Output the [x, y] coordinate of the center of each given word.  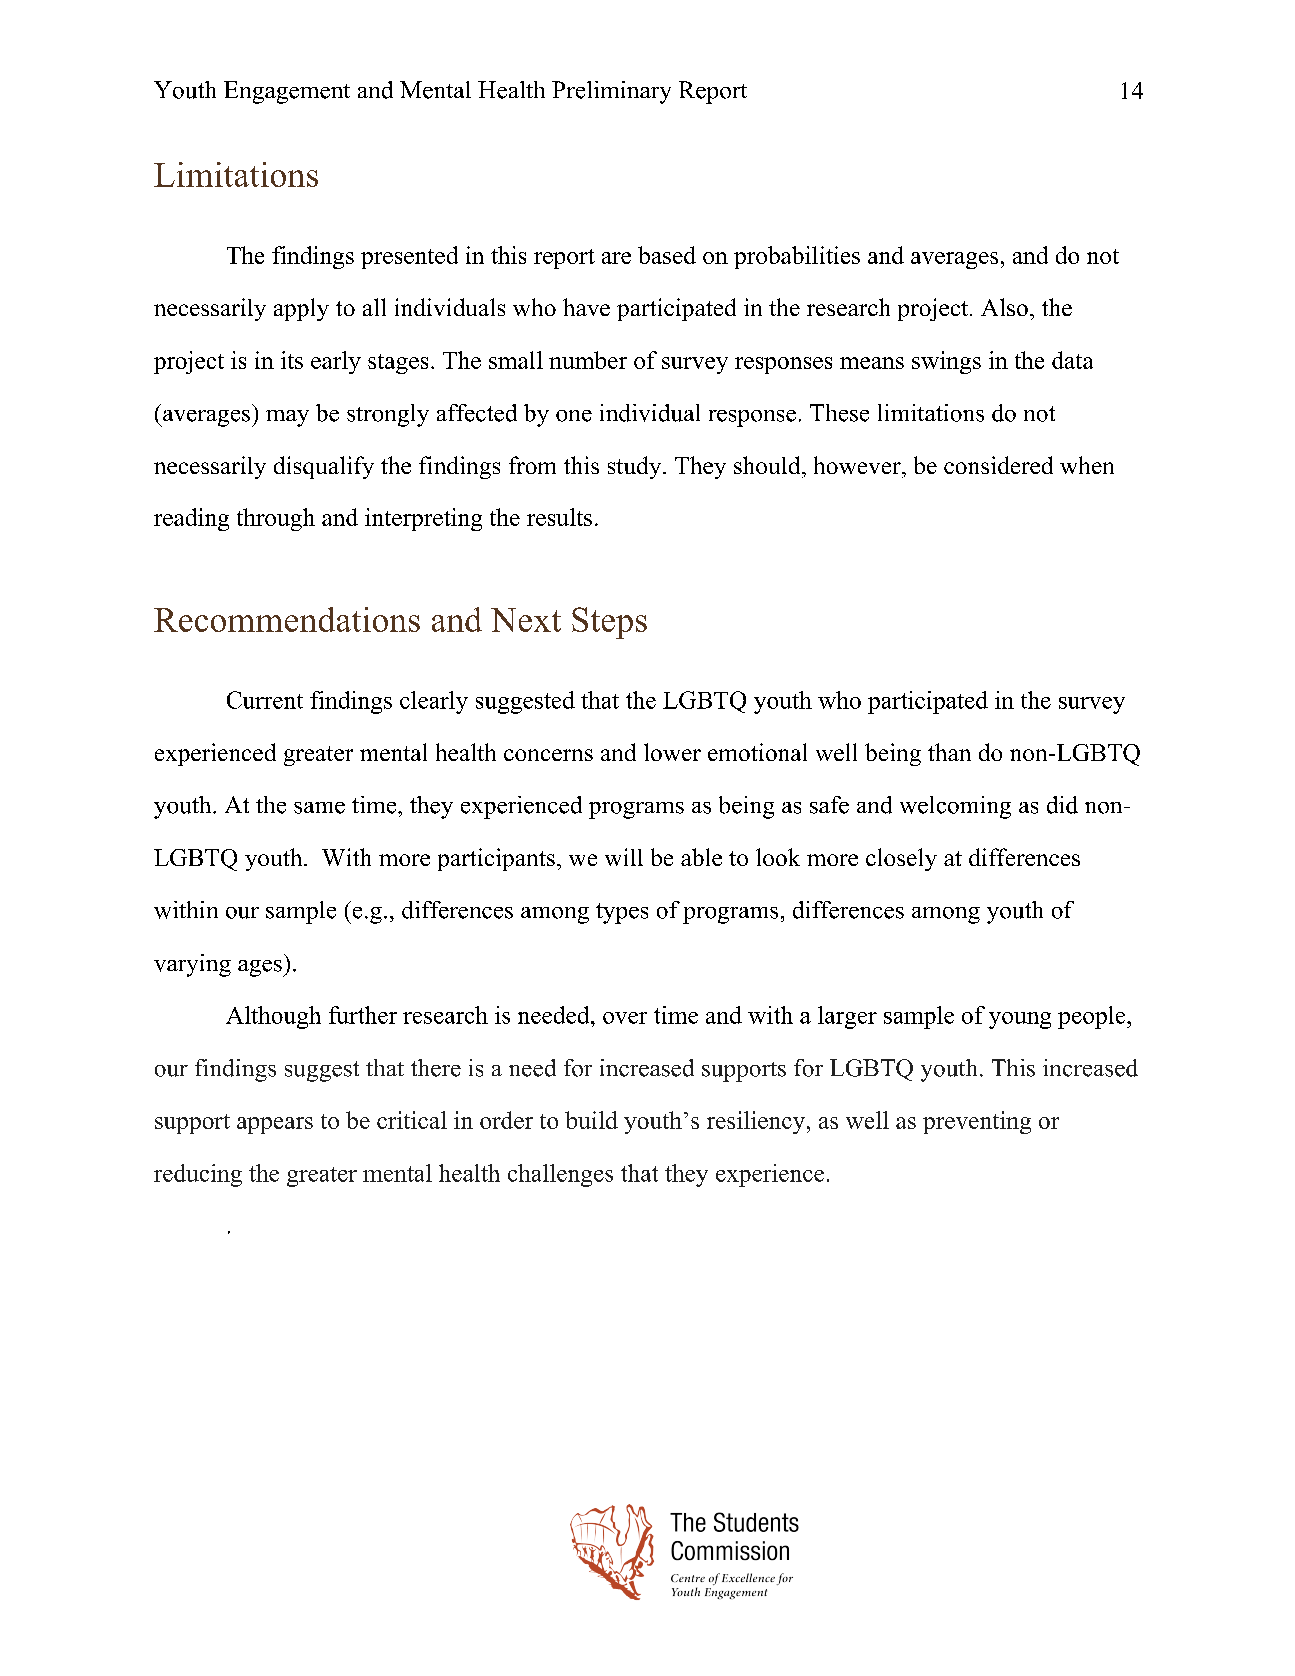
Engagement [287, 92]
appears [275, 1125]
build [591, 1120]
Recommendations [287, 619]
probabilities [797, 257]
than [949, 752]
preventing [977, 1122]
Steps [609, 623]
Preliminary [611, 92]
